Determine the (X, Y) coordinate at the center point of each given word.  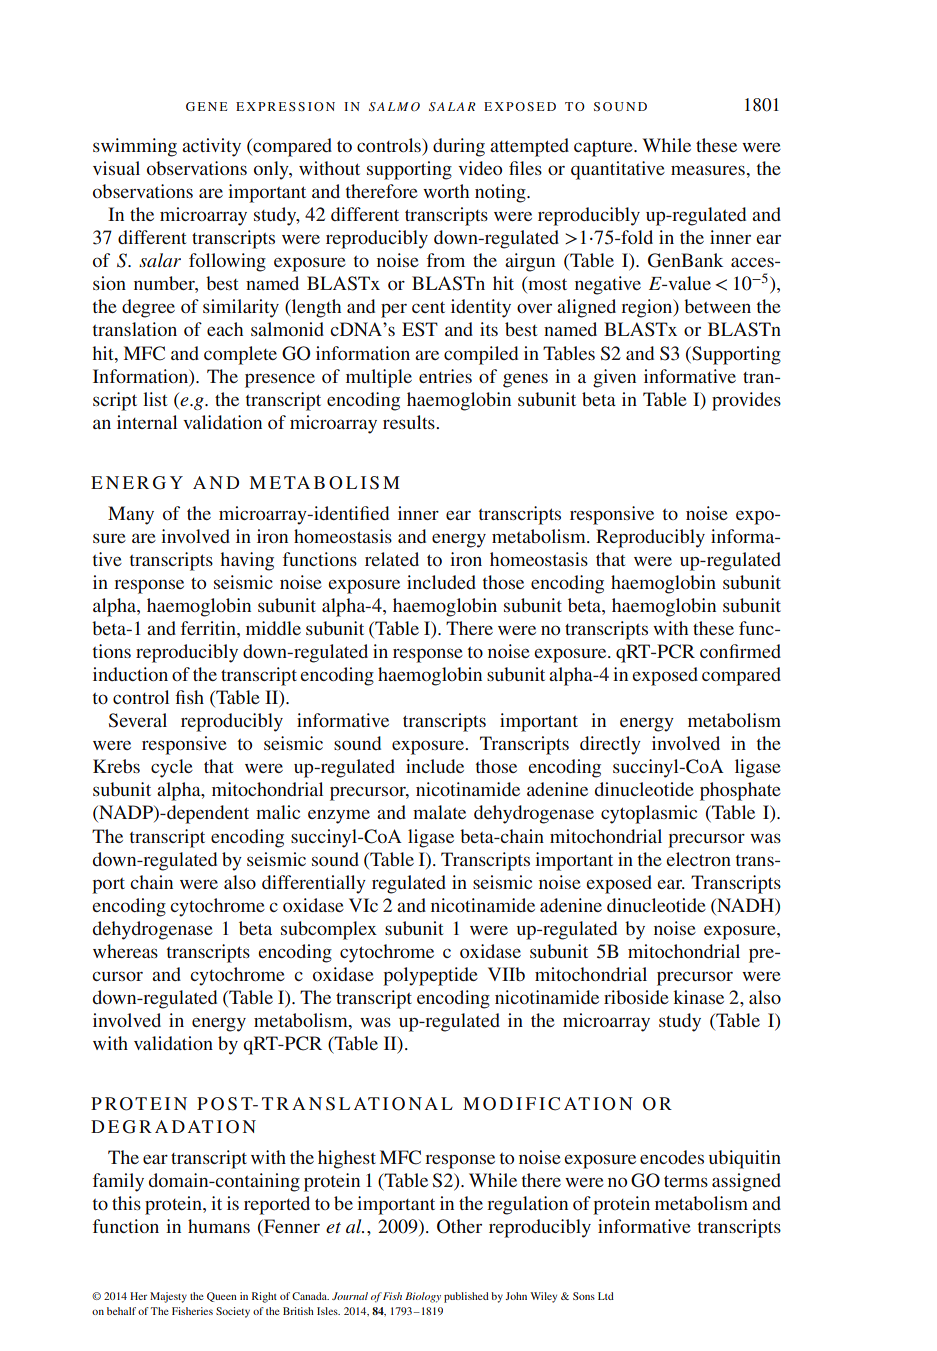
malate (439, 812)
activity (211, 147)
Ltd (606, 1296)
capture (604, 148)
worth (446, 191)
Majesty (168, 1297)
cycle (172, 768)
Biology (423, 1297)
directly (610, 745)
